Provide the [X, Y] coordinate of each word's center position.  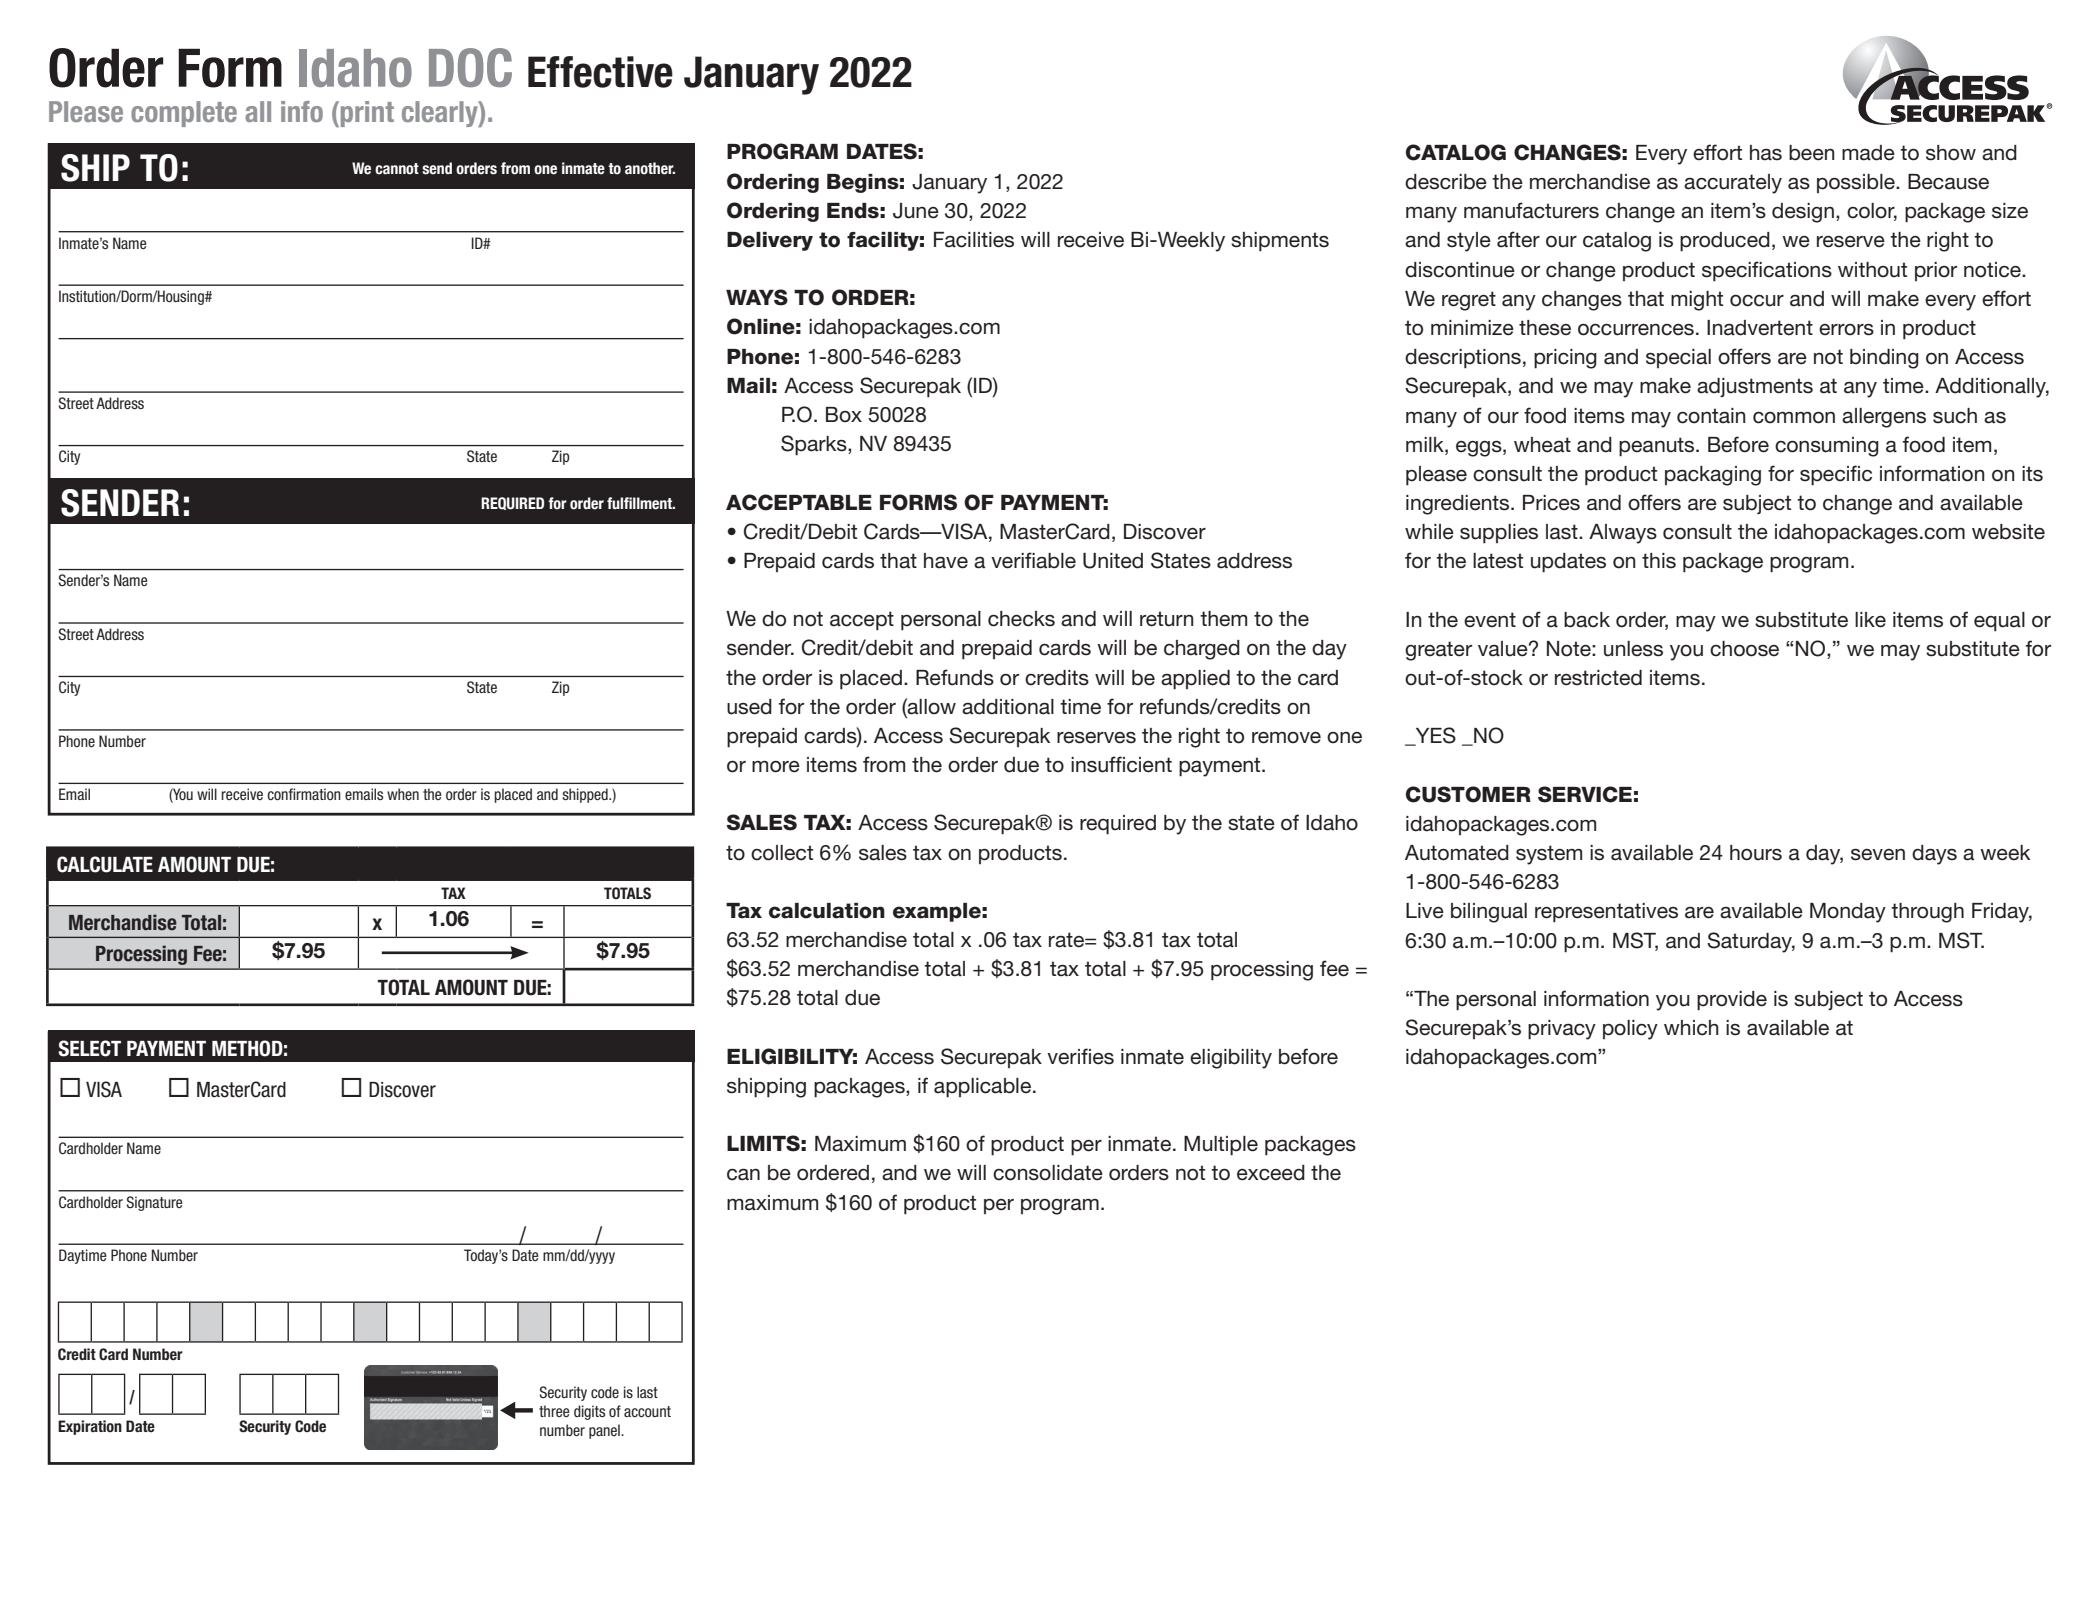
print [366, 114]
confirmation [304, 794]
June [916, 211]
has [1766, 153]
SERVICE [1585, 794]
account [647, 1411]
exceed [1271, 1173]
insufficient [1121, 764]
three [554, 1411]
